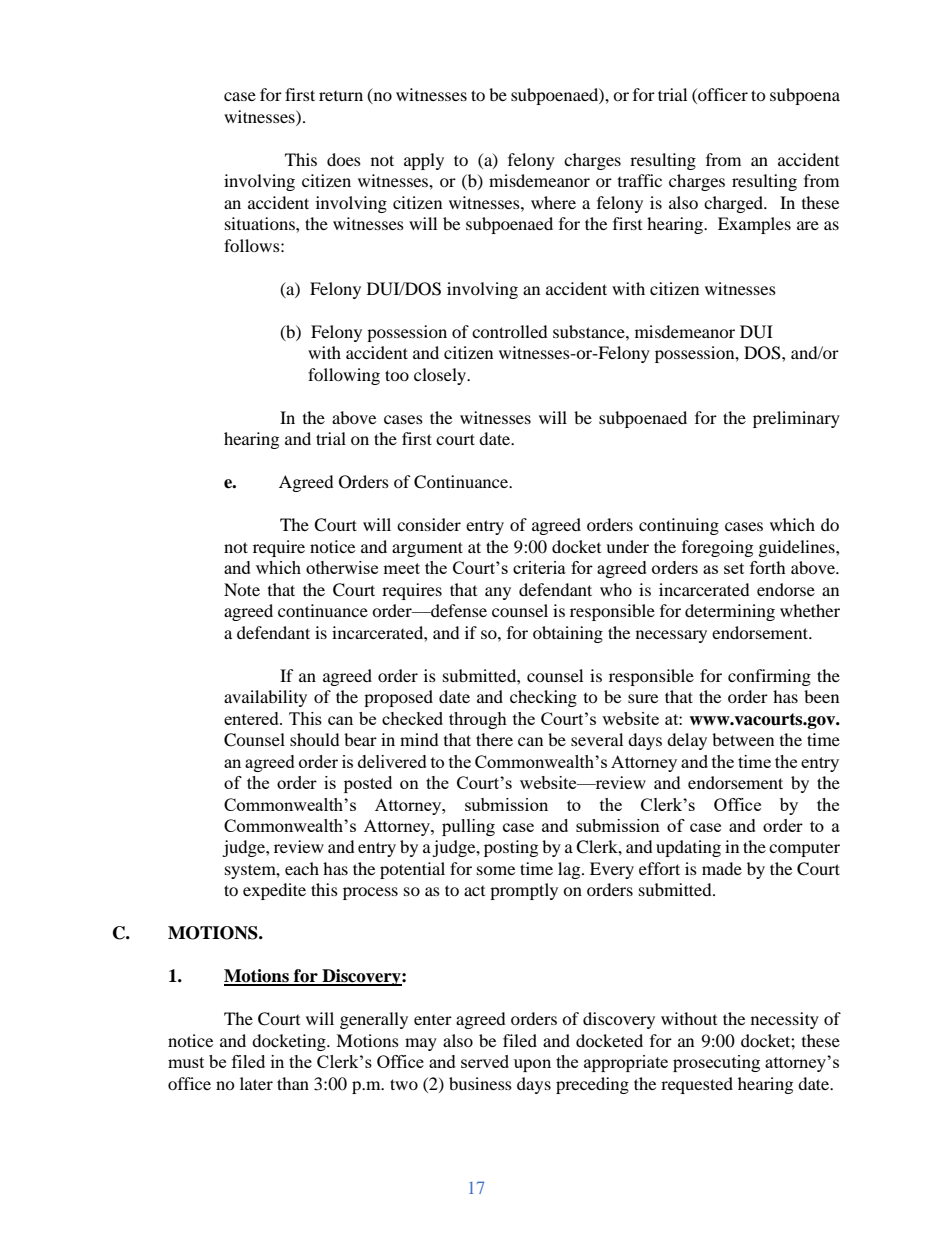 The height and width of the page is (1233, 952). What do you see at coordinates (511, 848) in the page?
I see `posting` at bounding box center [511, 848].
